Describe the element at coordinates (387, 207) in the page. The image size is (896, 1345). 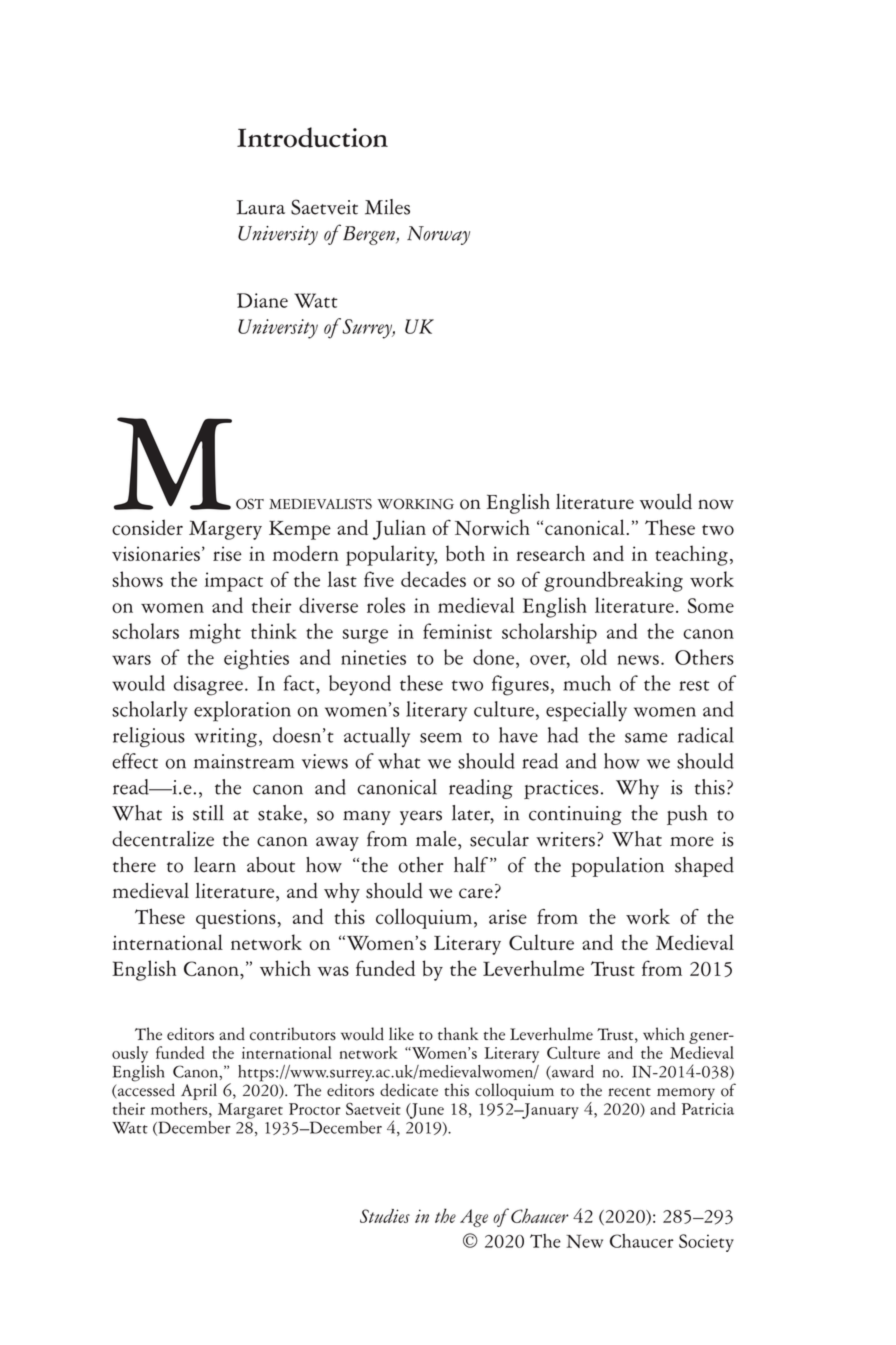
I see `Miles` at that location.
